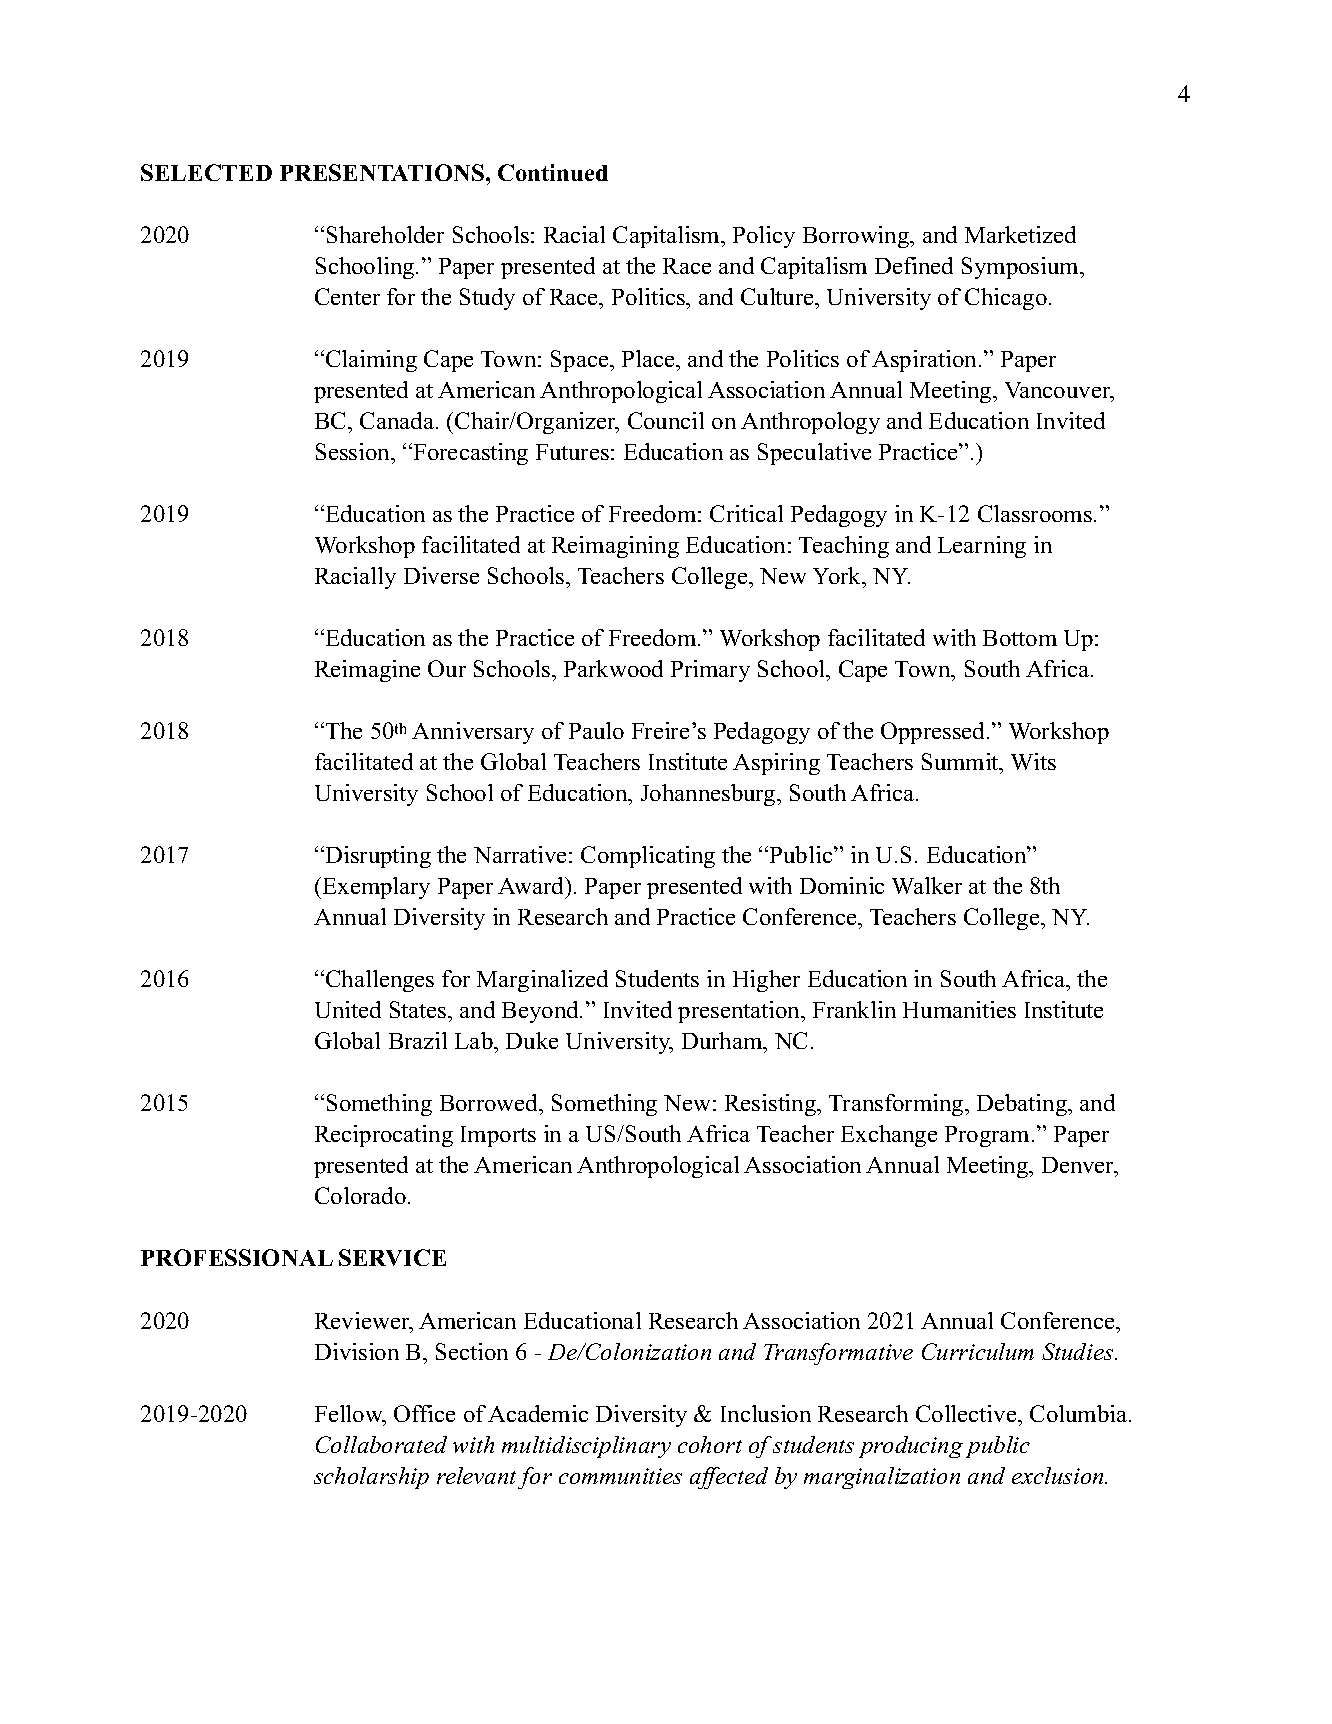 The width and height of the screenshot is (1332, 1724). Describe the element at coordinates (967, 1413) in the screenshot. I see `Collective` at that location.
